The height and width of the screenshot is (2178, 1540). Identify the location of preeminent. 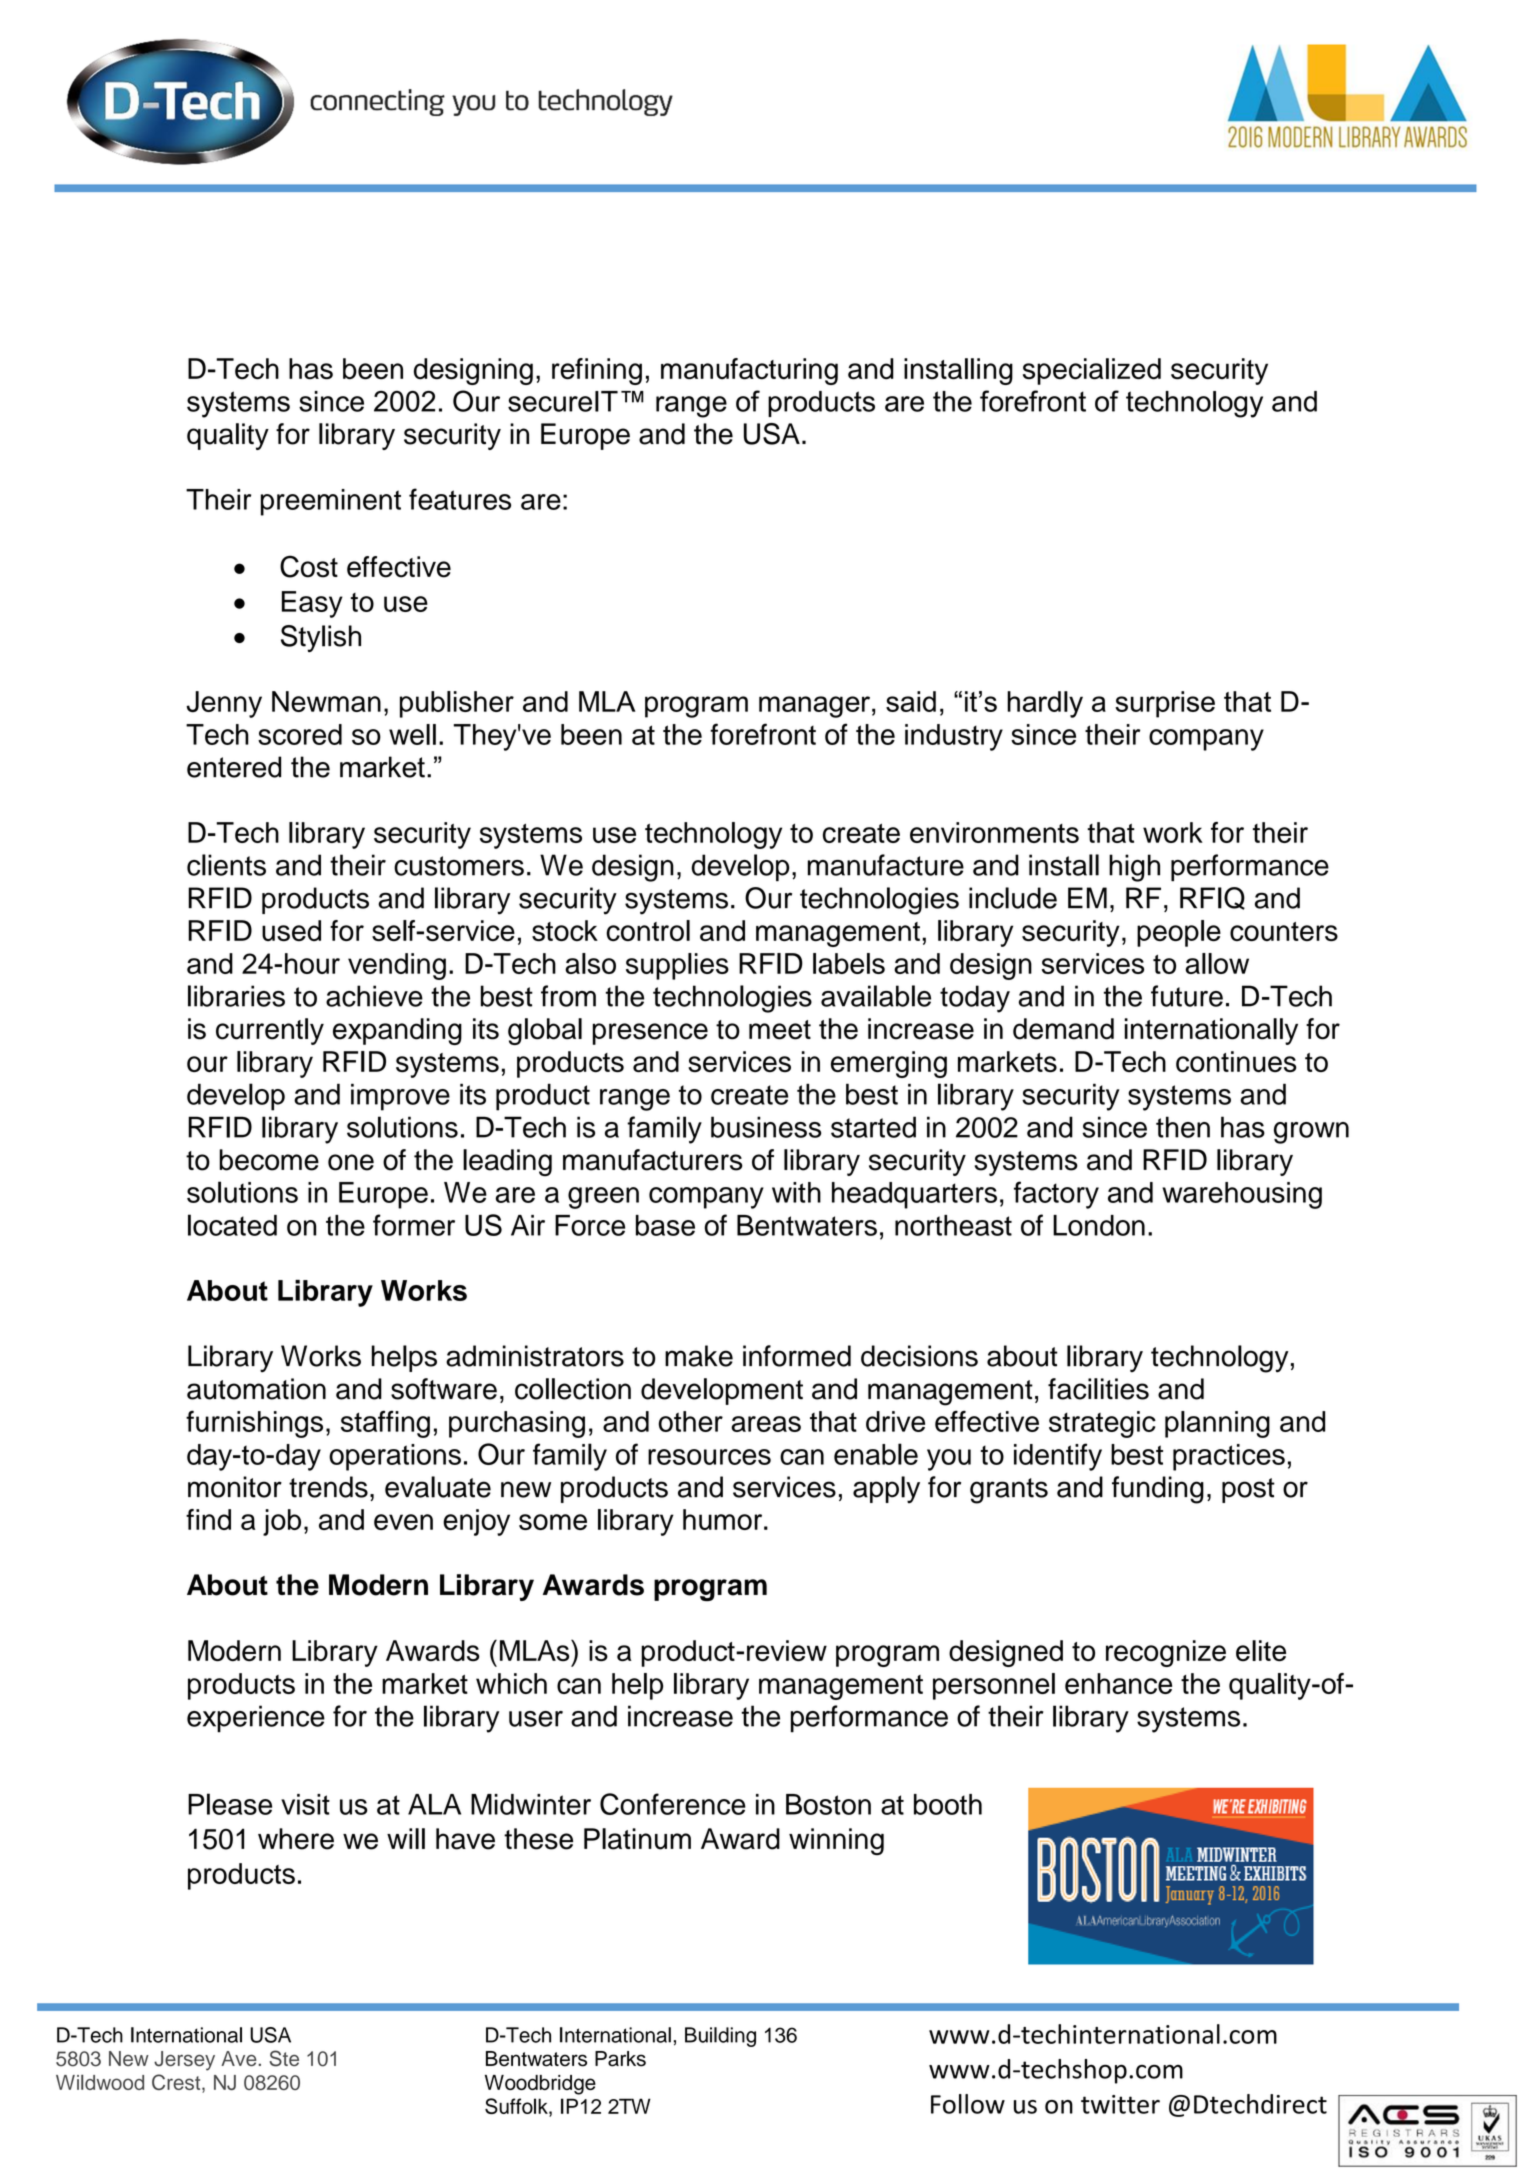
(331, 502).
